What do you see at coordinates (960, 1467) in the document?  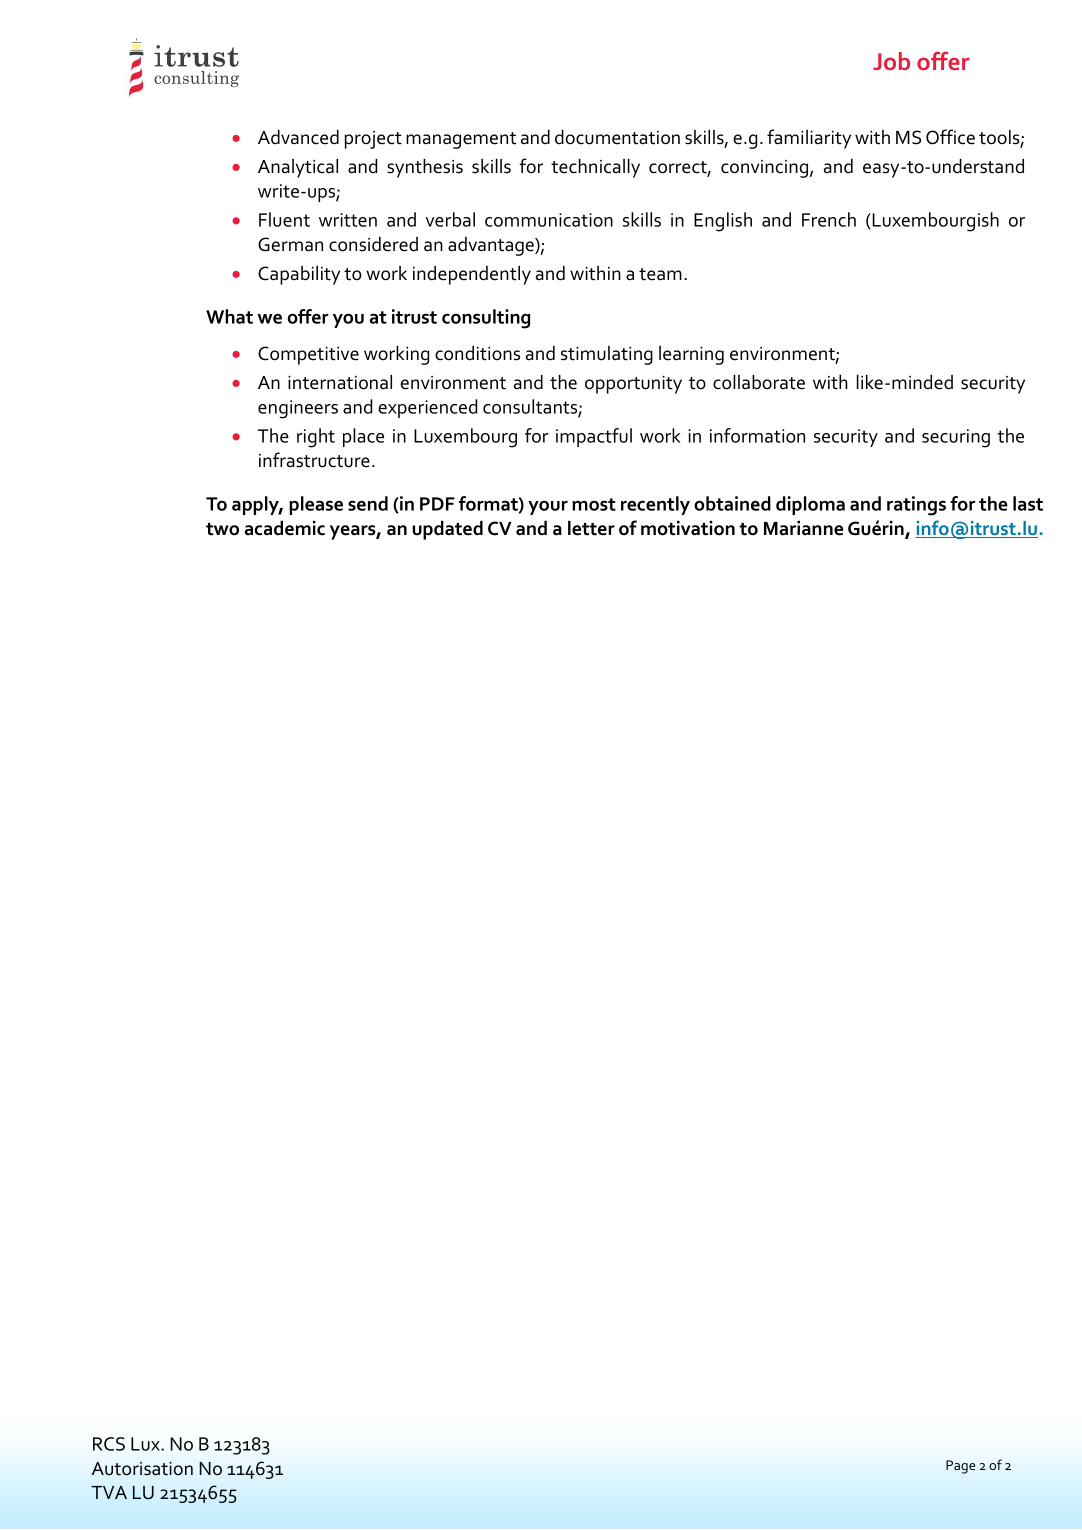 I see `Page` at bounding box center [960, 1467].
